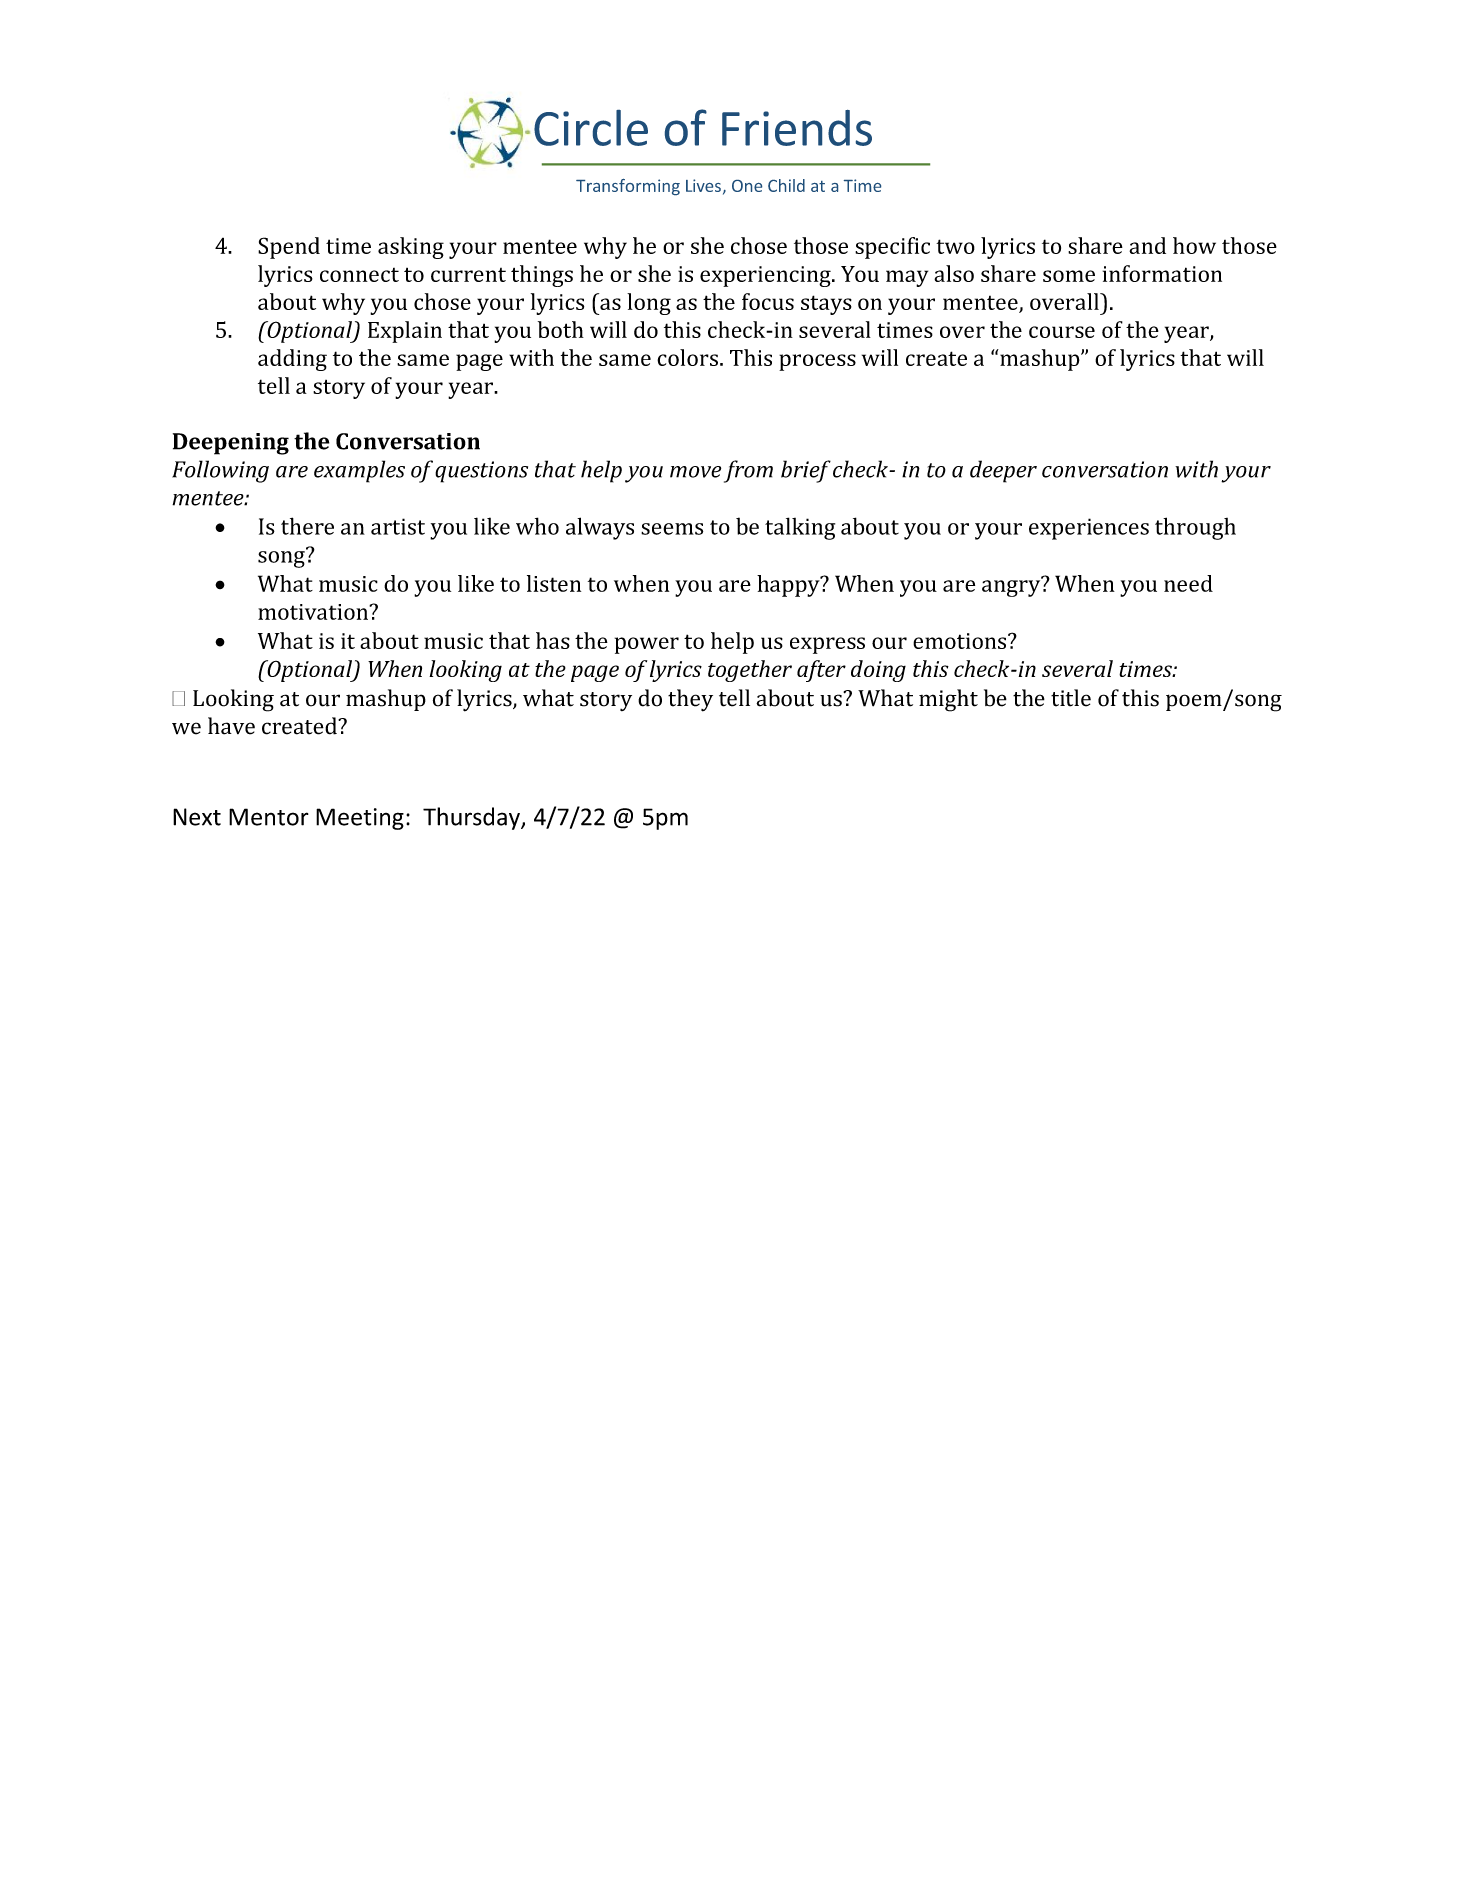 The image size is (1458, 1887). What do you see at coordinates (405, 332) in the document?
I see `Explain` at bounding box center [405, 332].
